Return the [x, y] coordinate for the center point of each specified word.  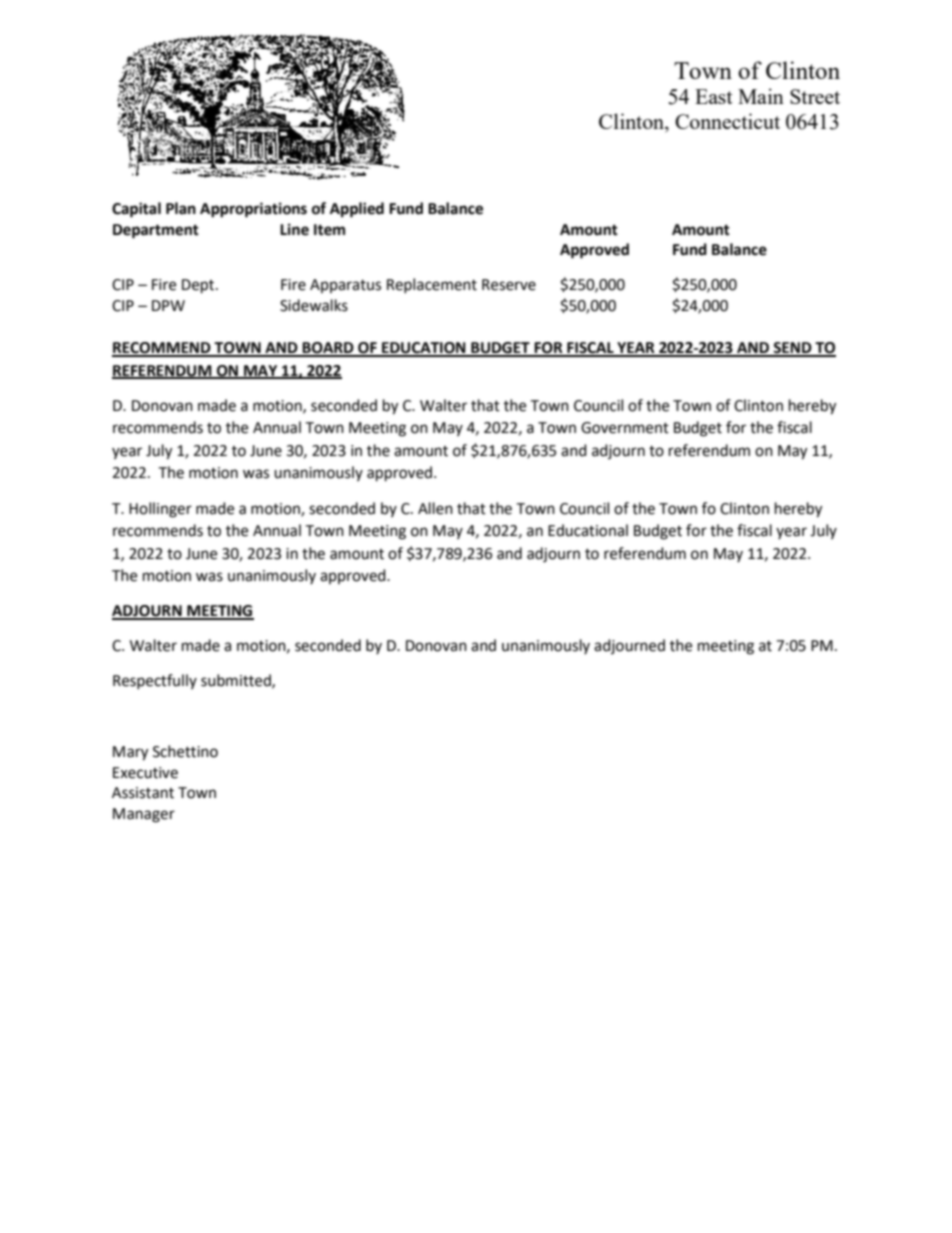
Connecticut [727, 121]
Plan [181, 208]
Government [625, 428]
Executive [145, 773]
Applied [357, 210]
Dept [199, 286]
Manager [144, 815]
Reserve [509, 285]
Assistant [143, 793]
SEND [793, 349]
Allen [435, 508]
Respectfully [155, 681]
